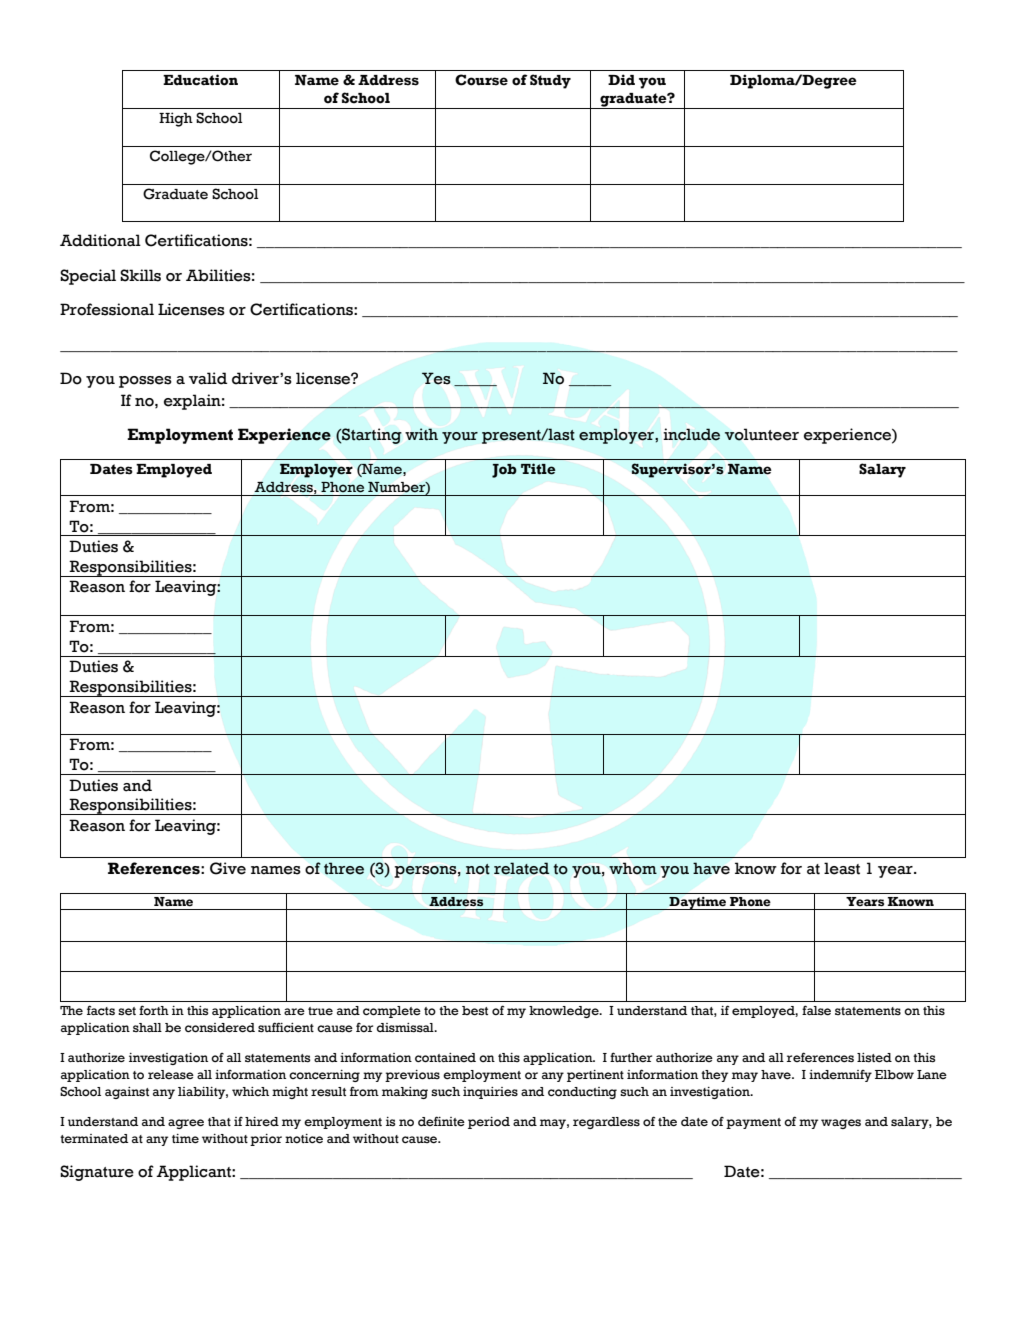 The image size is (1026, 1327). Describe the element at coordinates (621, 80) in the page. I see `Did` at that location.
